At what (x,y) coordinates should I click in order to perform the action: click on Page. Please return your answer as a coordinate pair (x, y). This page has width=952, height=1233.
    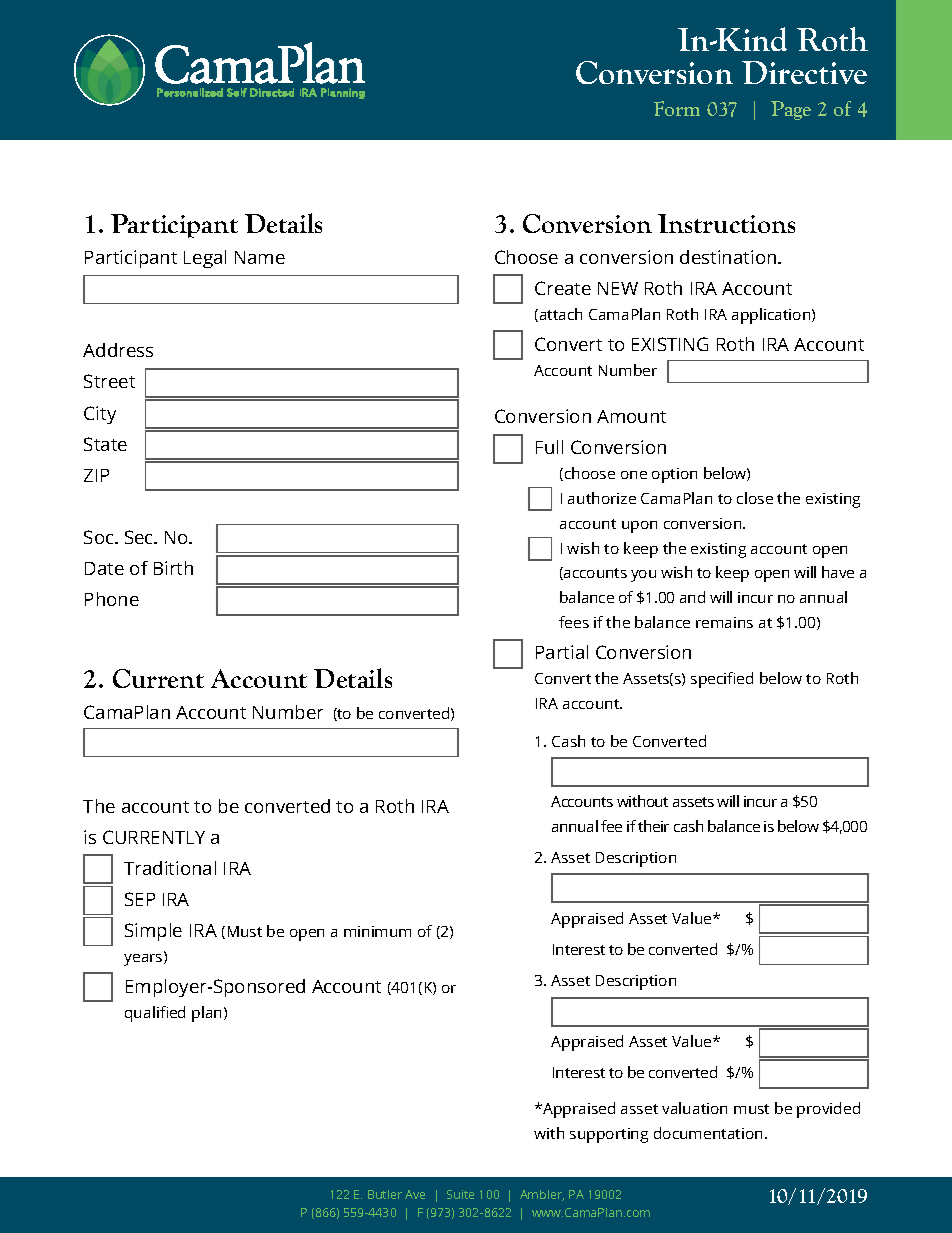
    Looking at the image, I should click on (791, 110).
